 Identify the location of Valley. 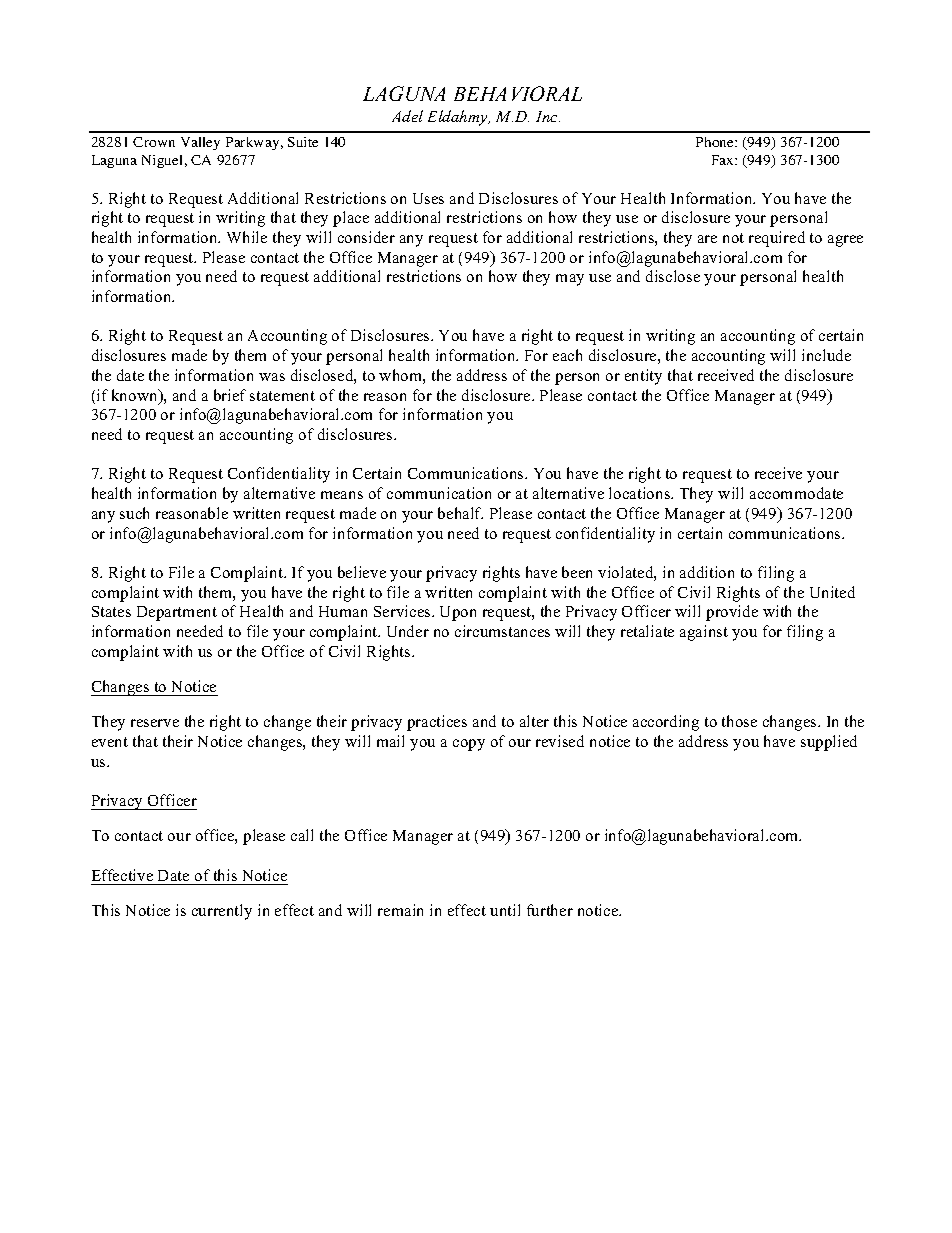
(200, 143).
